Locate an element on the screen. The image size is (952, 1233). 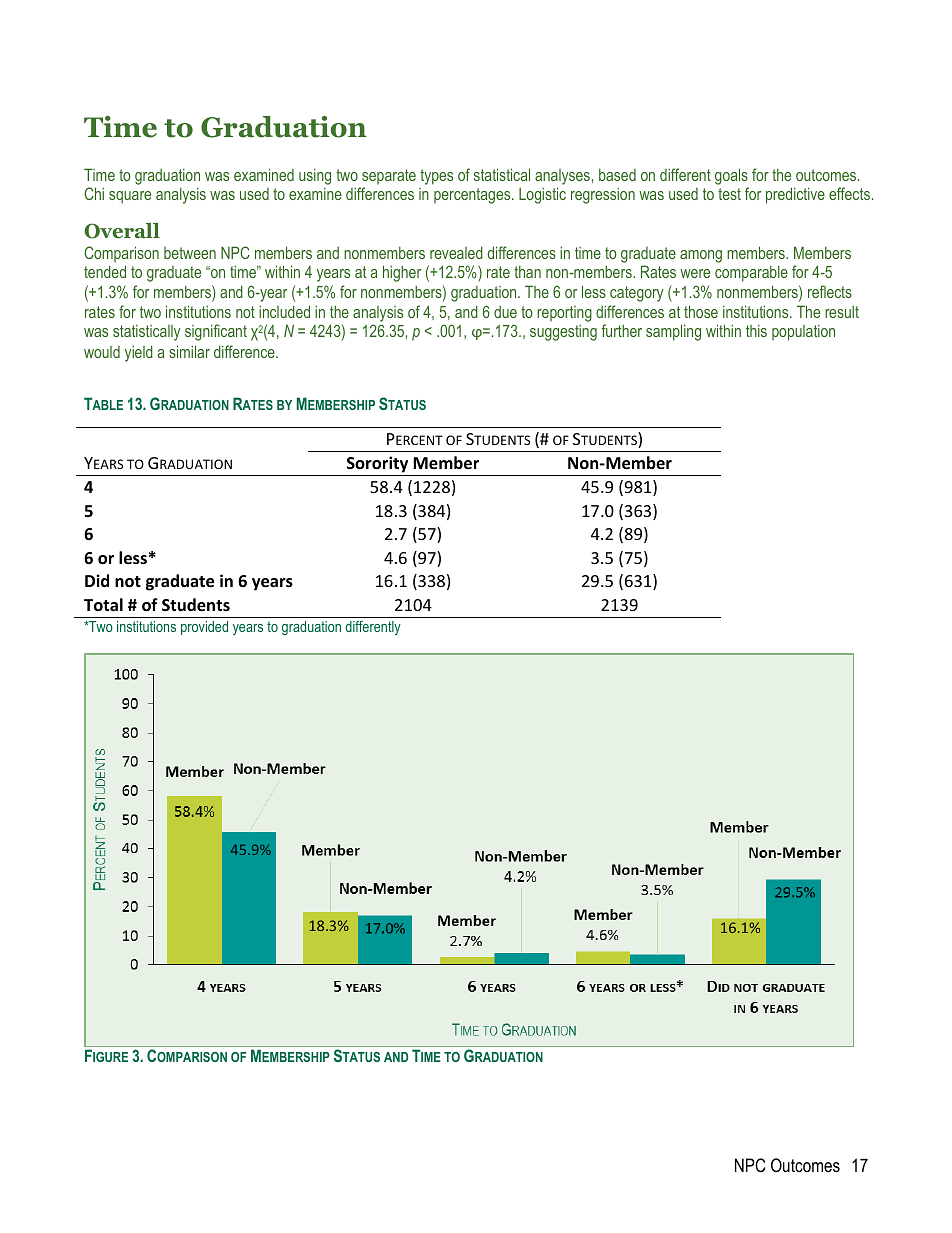
types is located at coordinates (436, 177).
